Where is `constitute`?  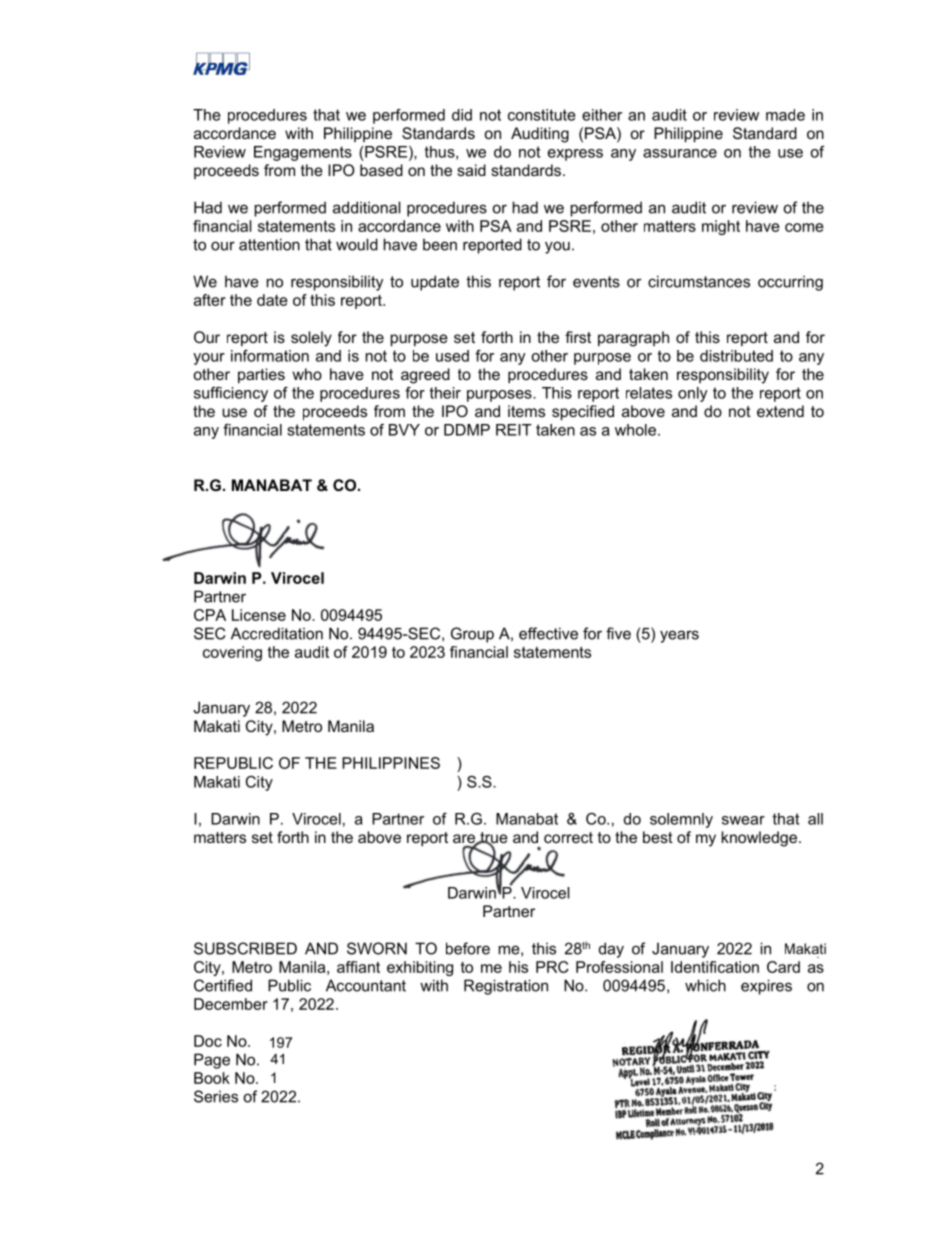 constitute is located at coordinates (542, 115).
